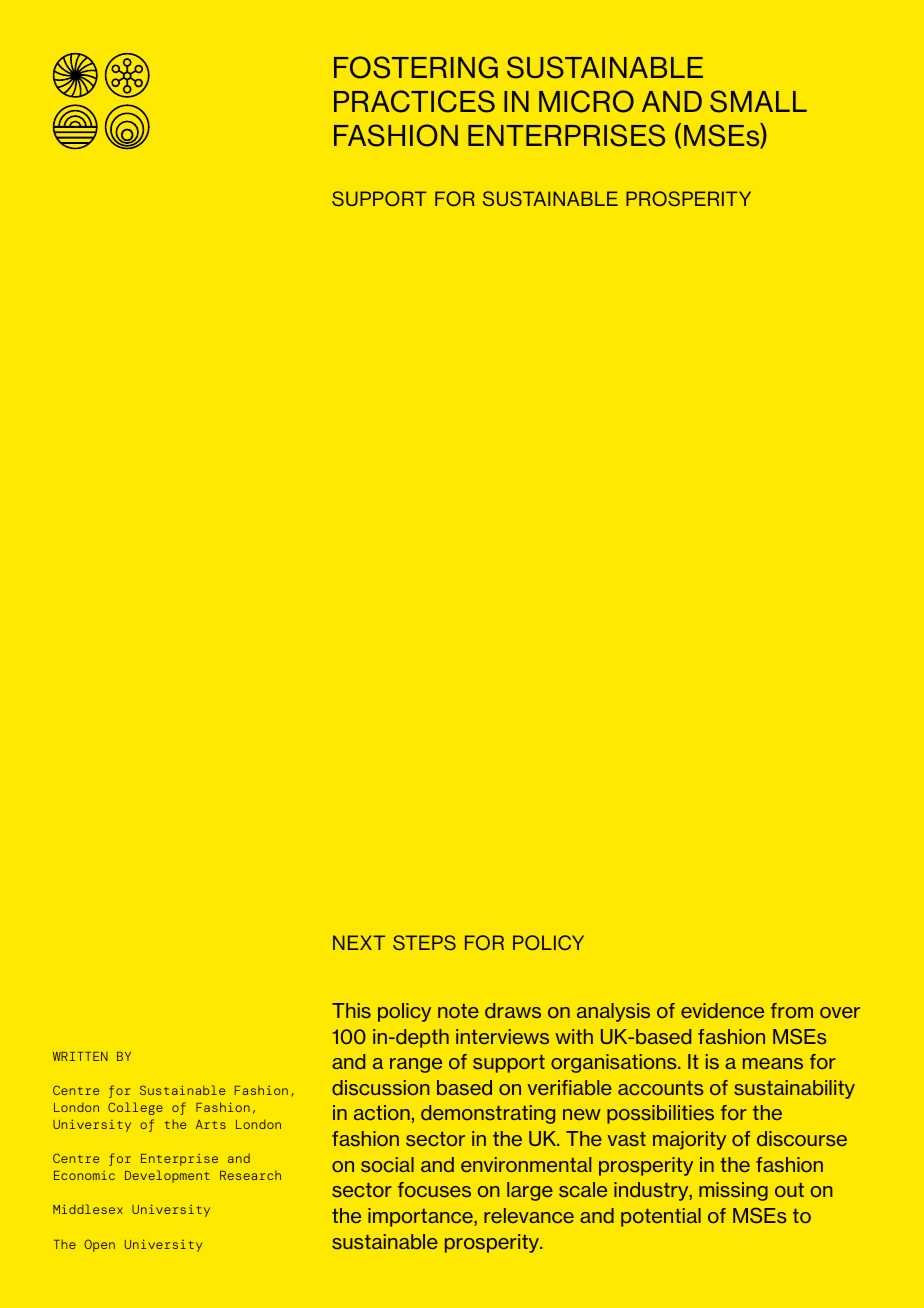  Describe the element at coordinates (733, 1191) in the screenshot. I see `missing` at that location.
